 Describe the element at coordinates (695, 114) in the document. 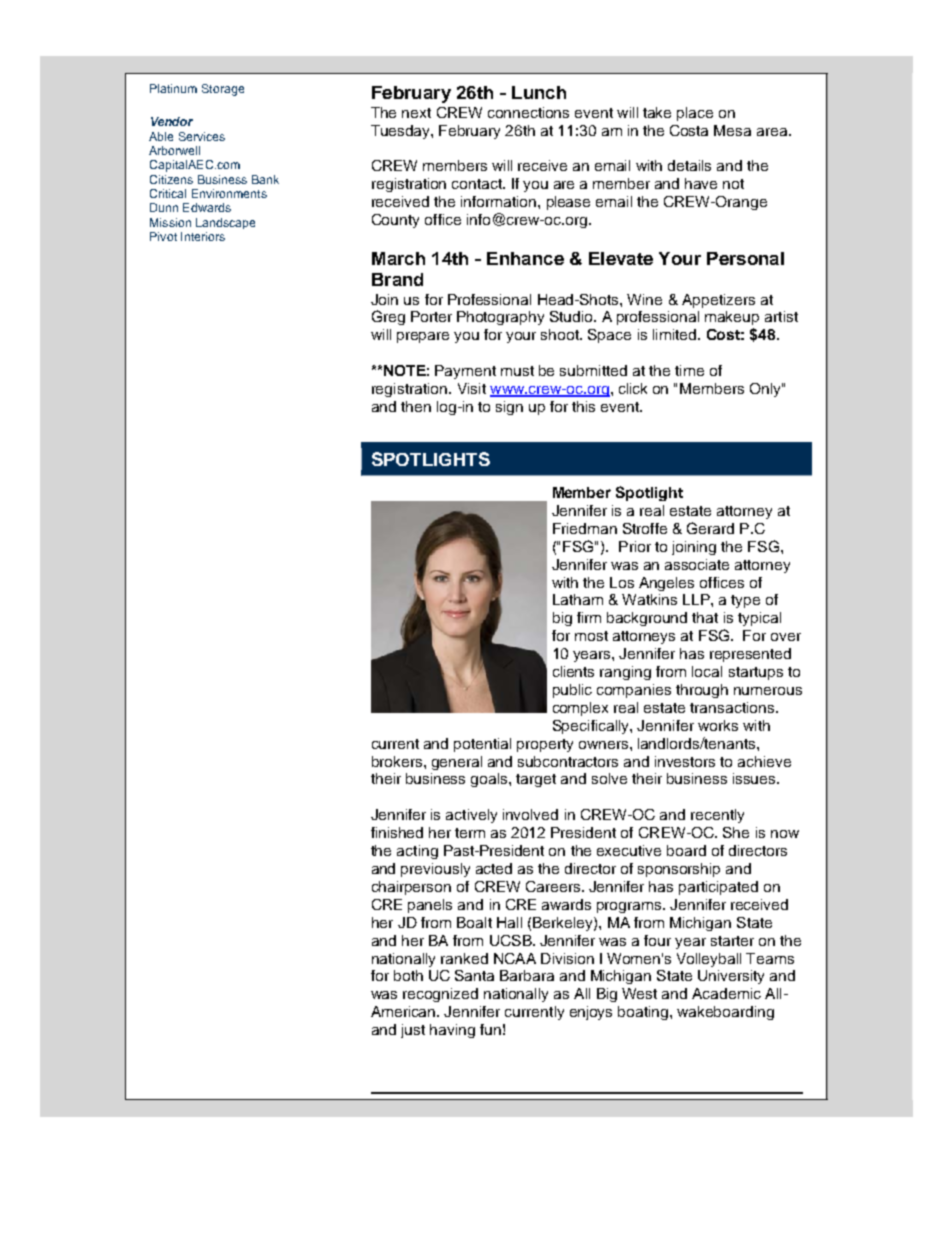

I see `place` at that location.
